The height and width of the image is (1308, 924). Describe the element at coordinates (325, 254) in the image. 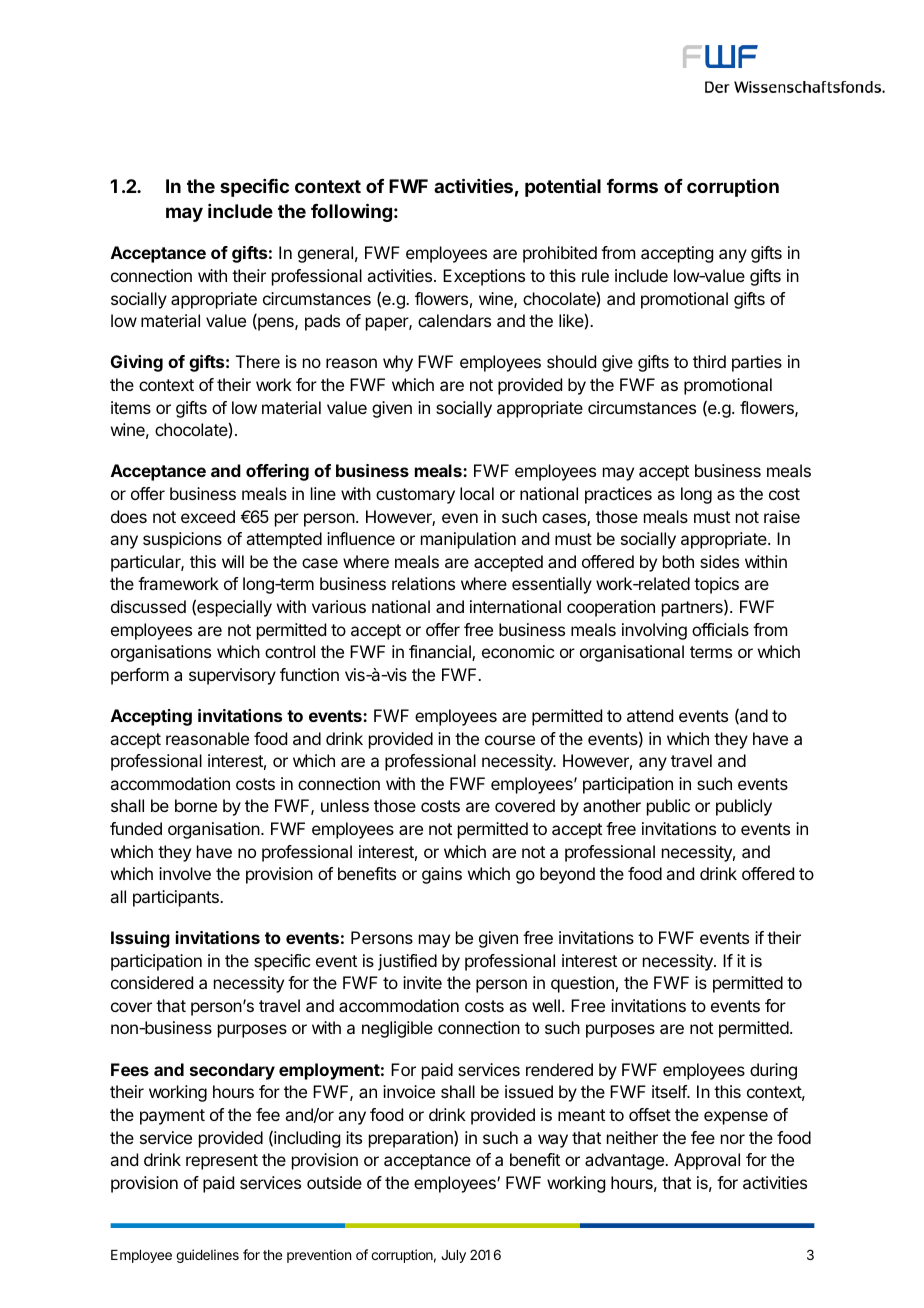

I see `general` at that location.
